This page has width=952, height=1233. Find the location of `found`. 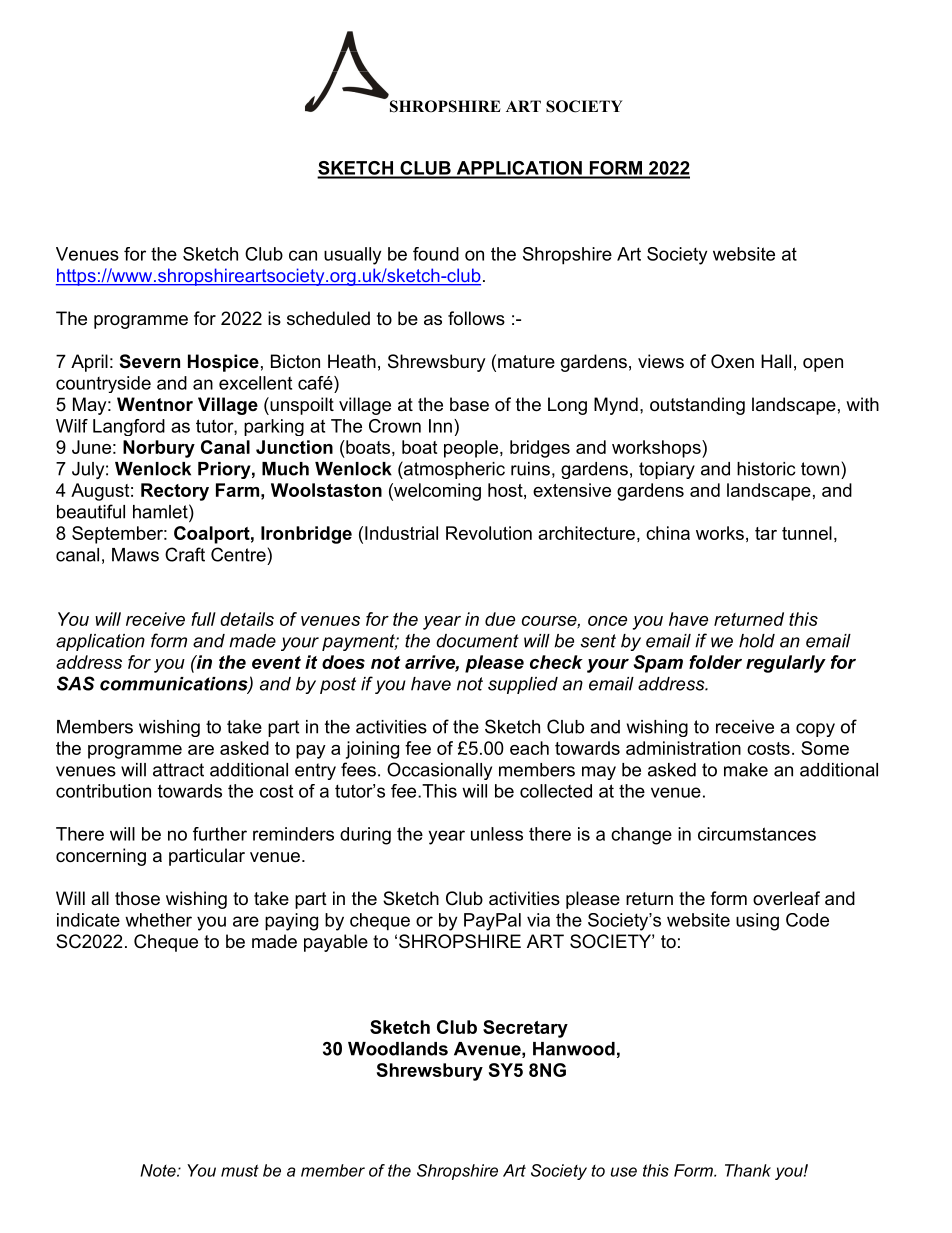

found is located at coordinates (436, 254).
